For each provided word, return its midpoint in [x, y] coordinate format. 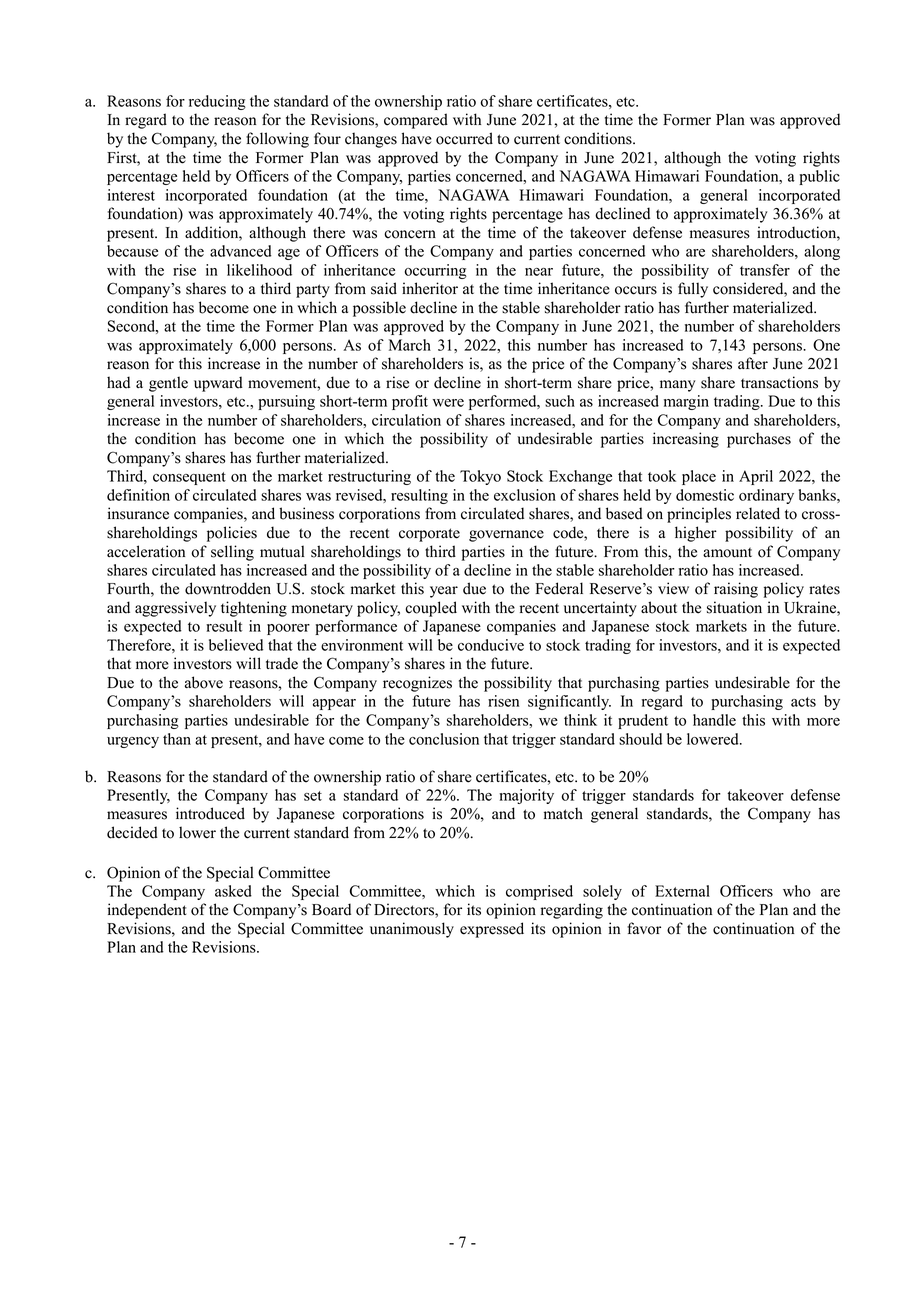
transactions [779, 382]
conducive [491, 645]
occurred [464, 138]
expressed [492, 930]
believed [236, 645]
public [819, 177]
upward [218, 384]
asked [233, 891]
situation [734, 607]
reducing [217, 102]
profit [410, 402]
